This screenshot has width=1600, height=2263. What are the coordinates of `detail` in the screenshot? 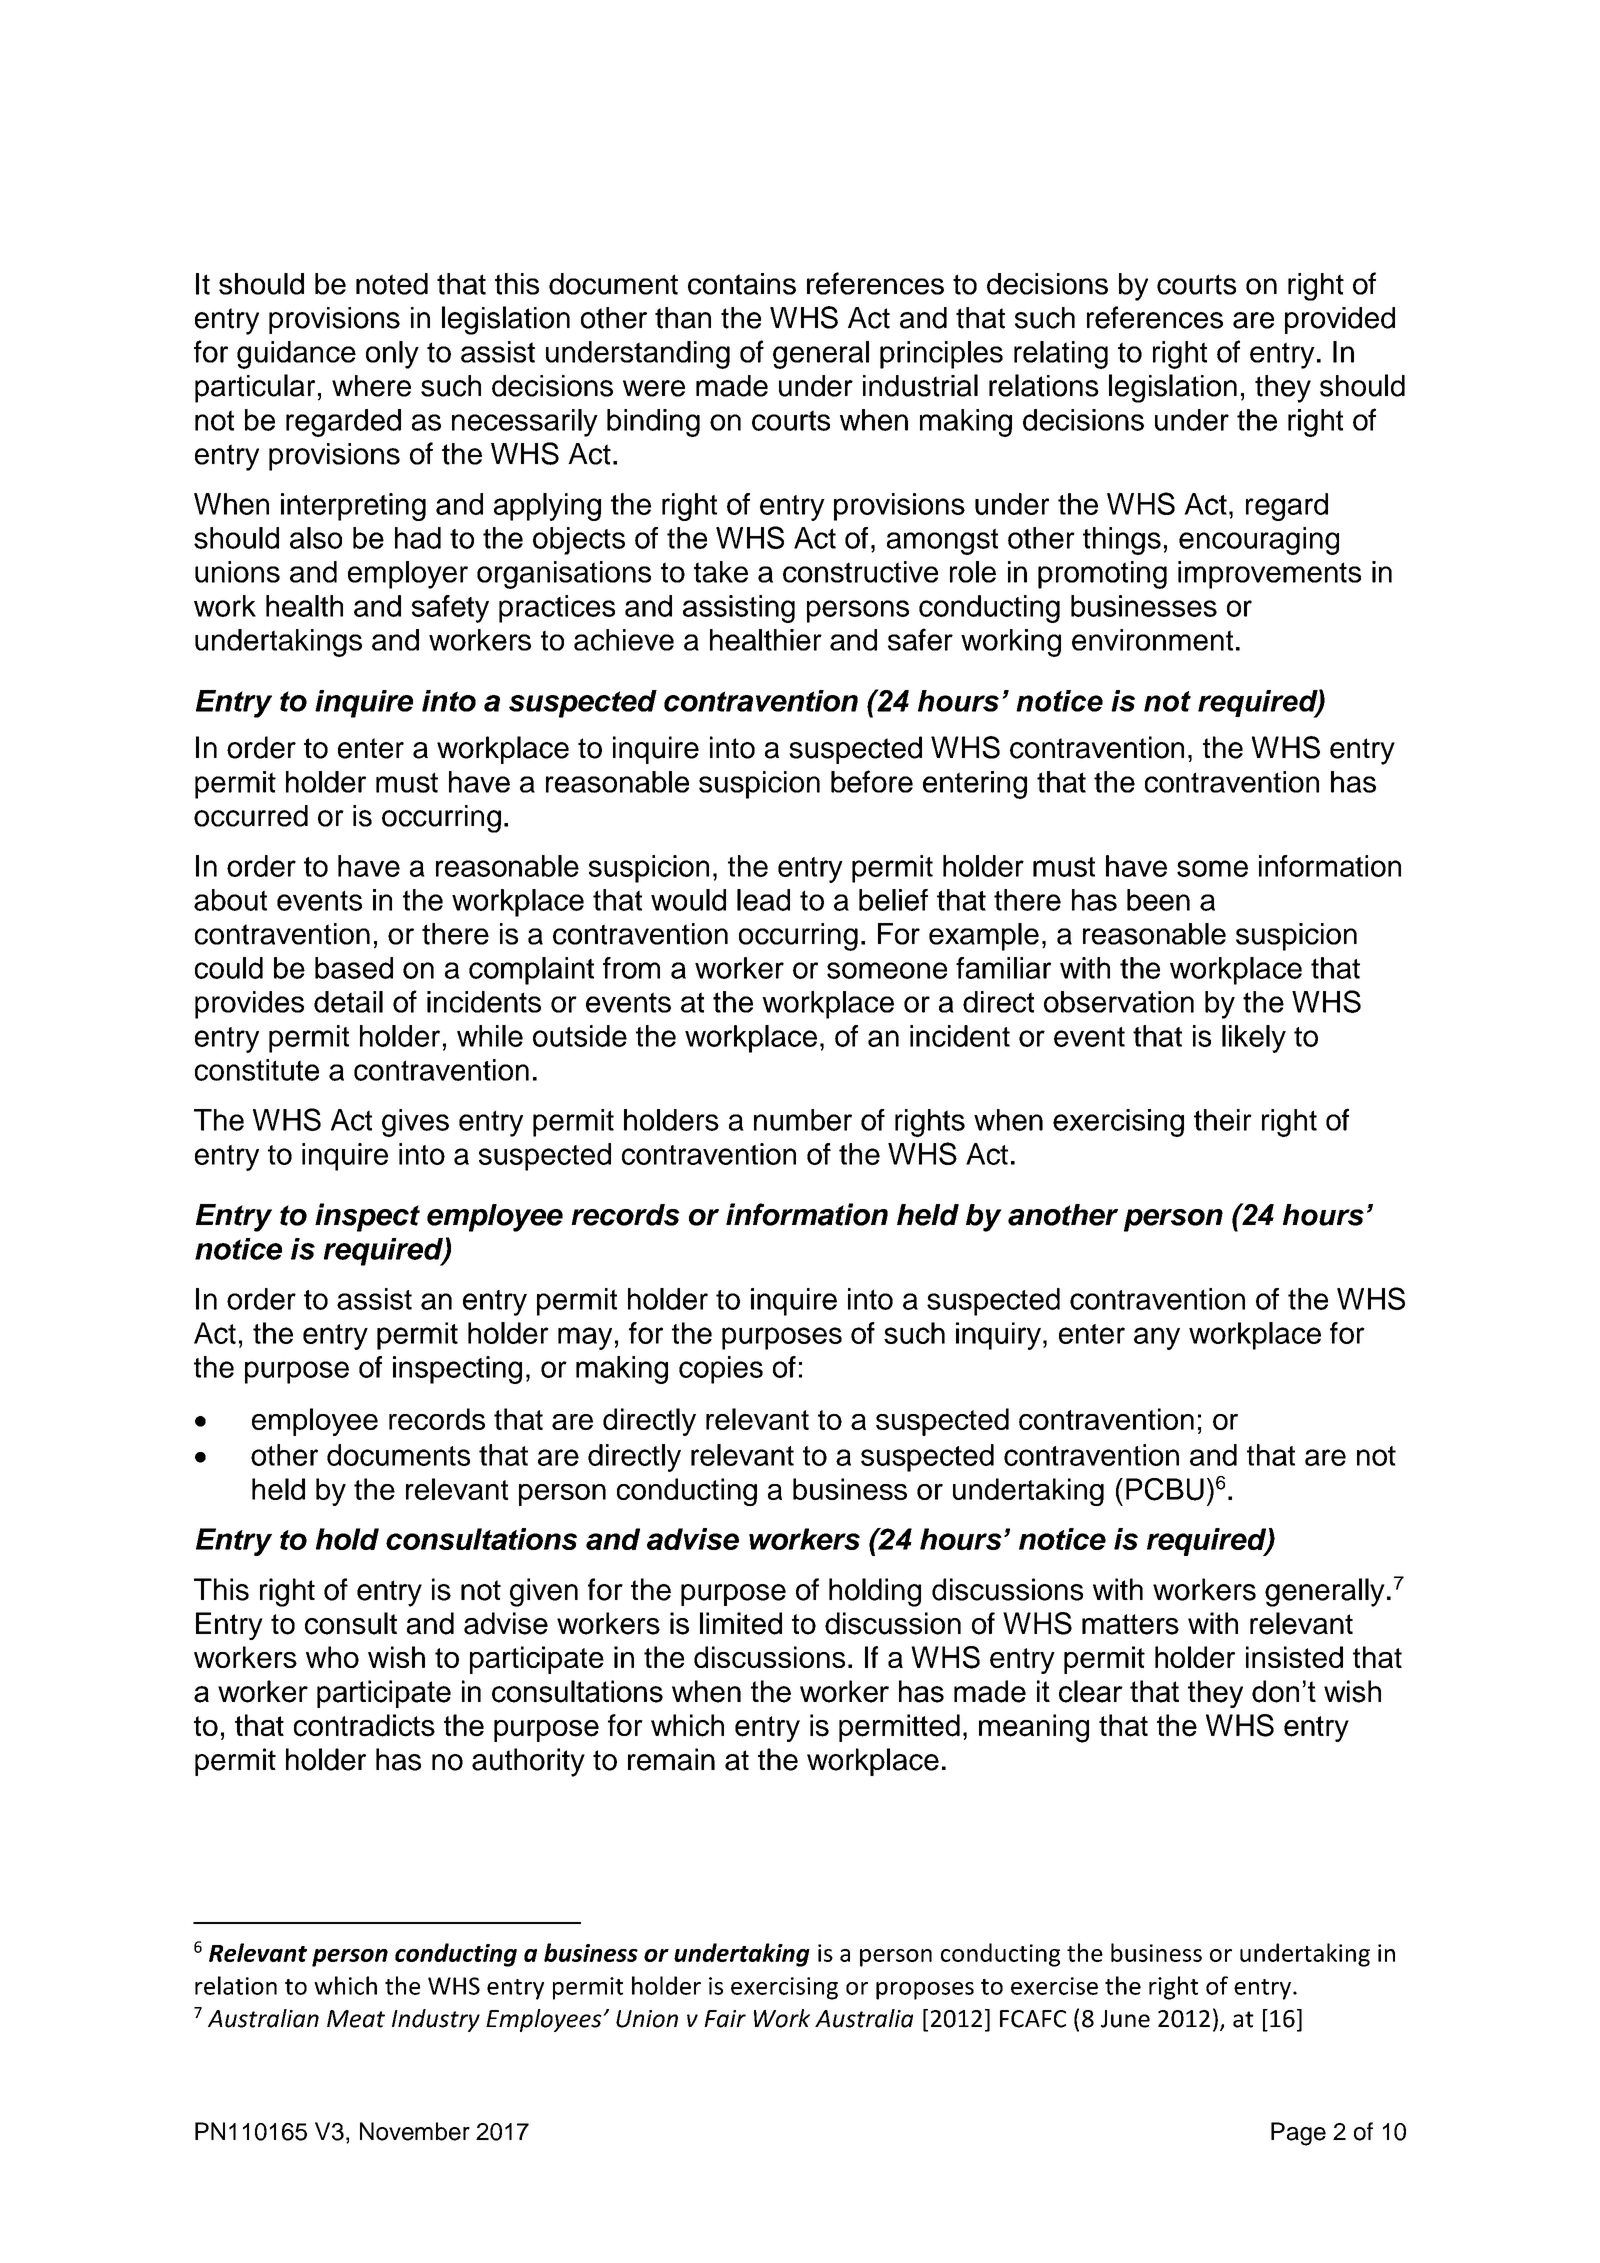 It's located at (348, 1002).
